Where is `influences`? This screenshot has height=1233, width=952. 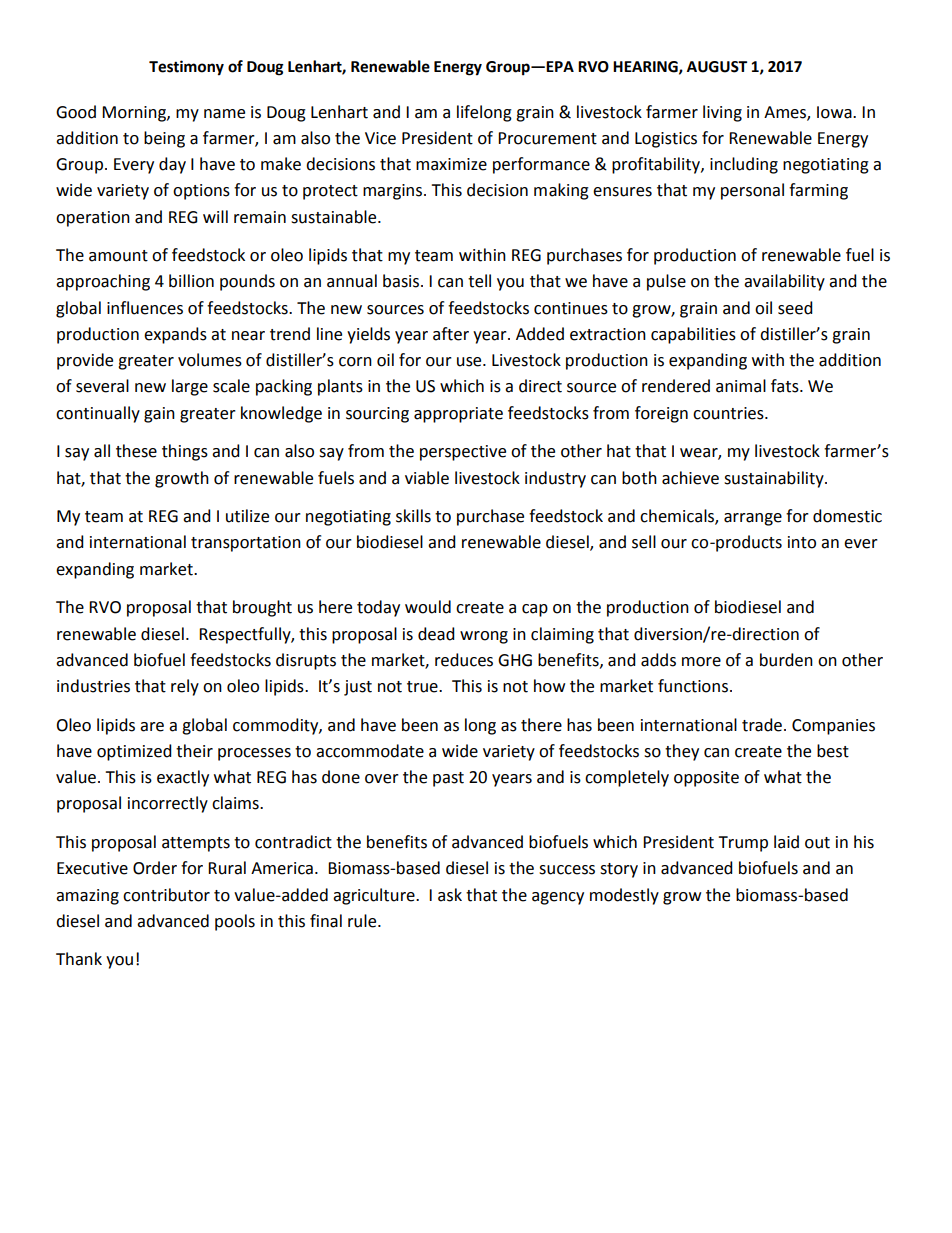 influences is located at coordinates (145, 308).
